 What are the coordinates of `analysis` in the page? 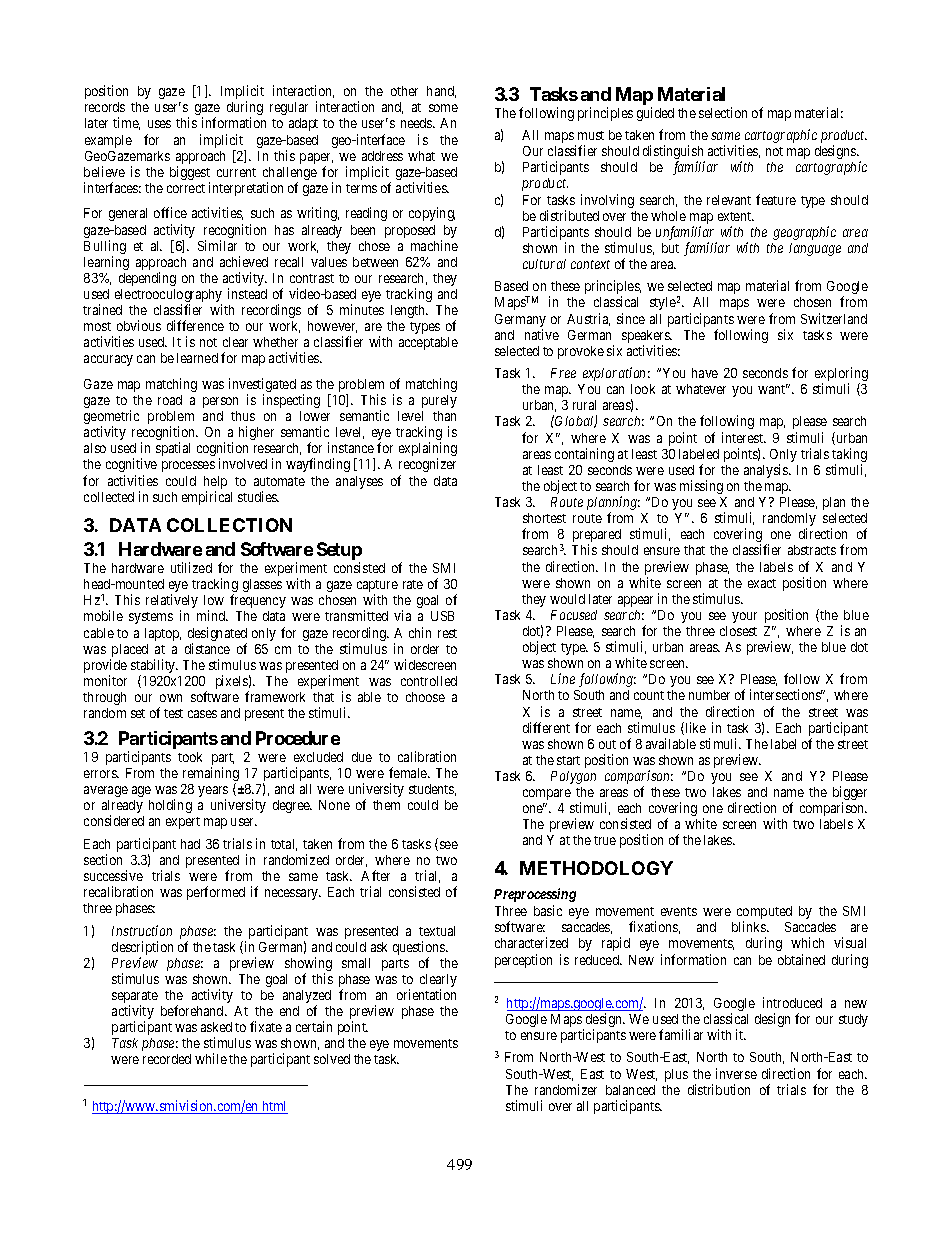 It's located at (767, 471).
